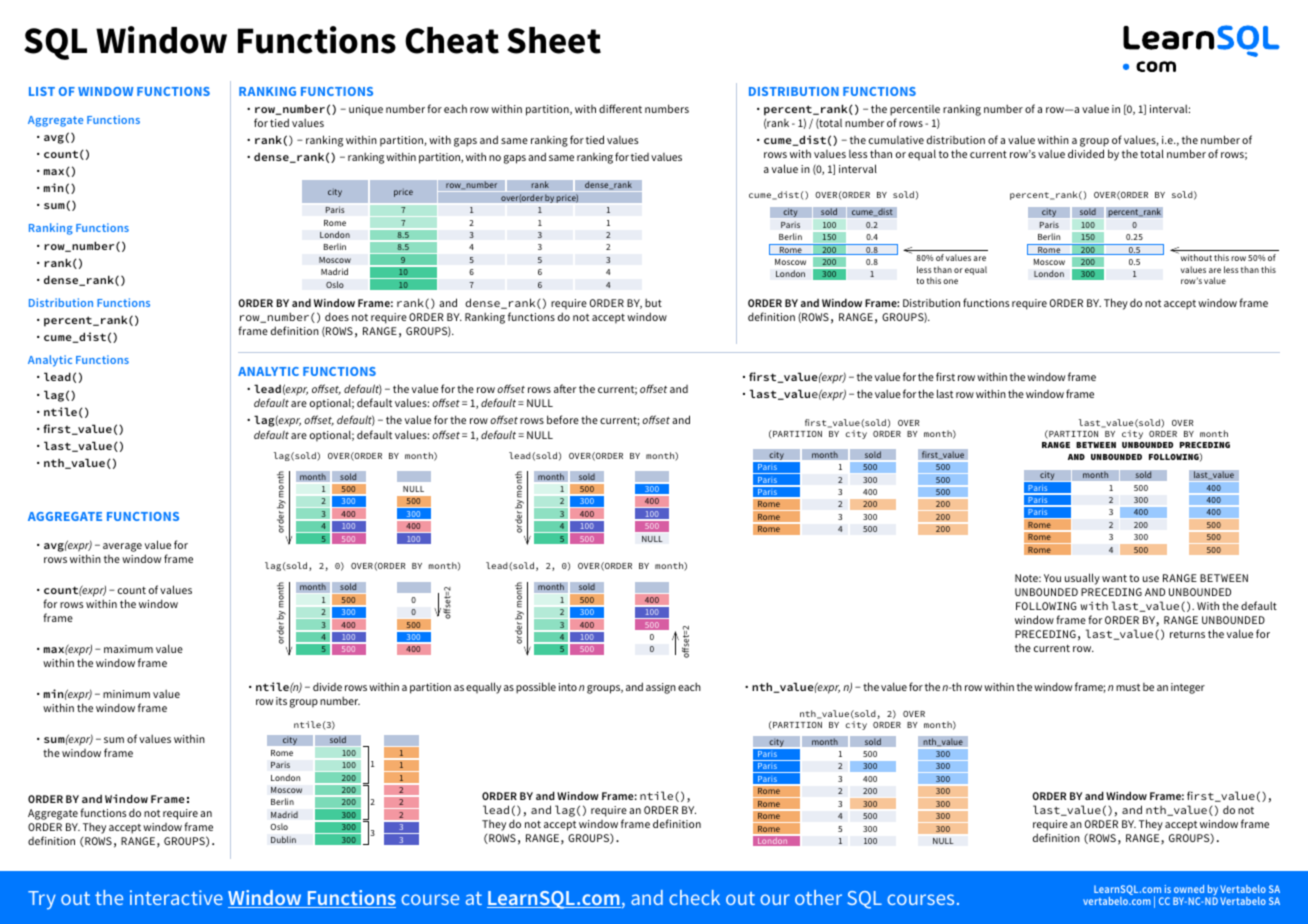  What do you see at coordinates (122, 547) in the screenshot?
I see `average` at bounding box center [122, 547].
